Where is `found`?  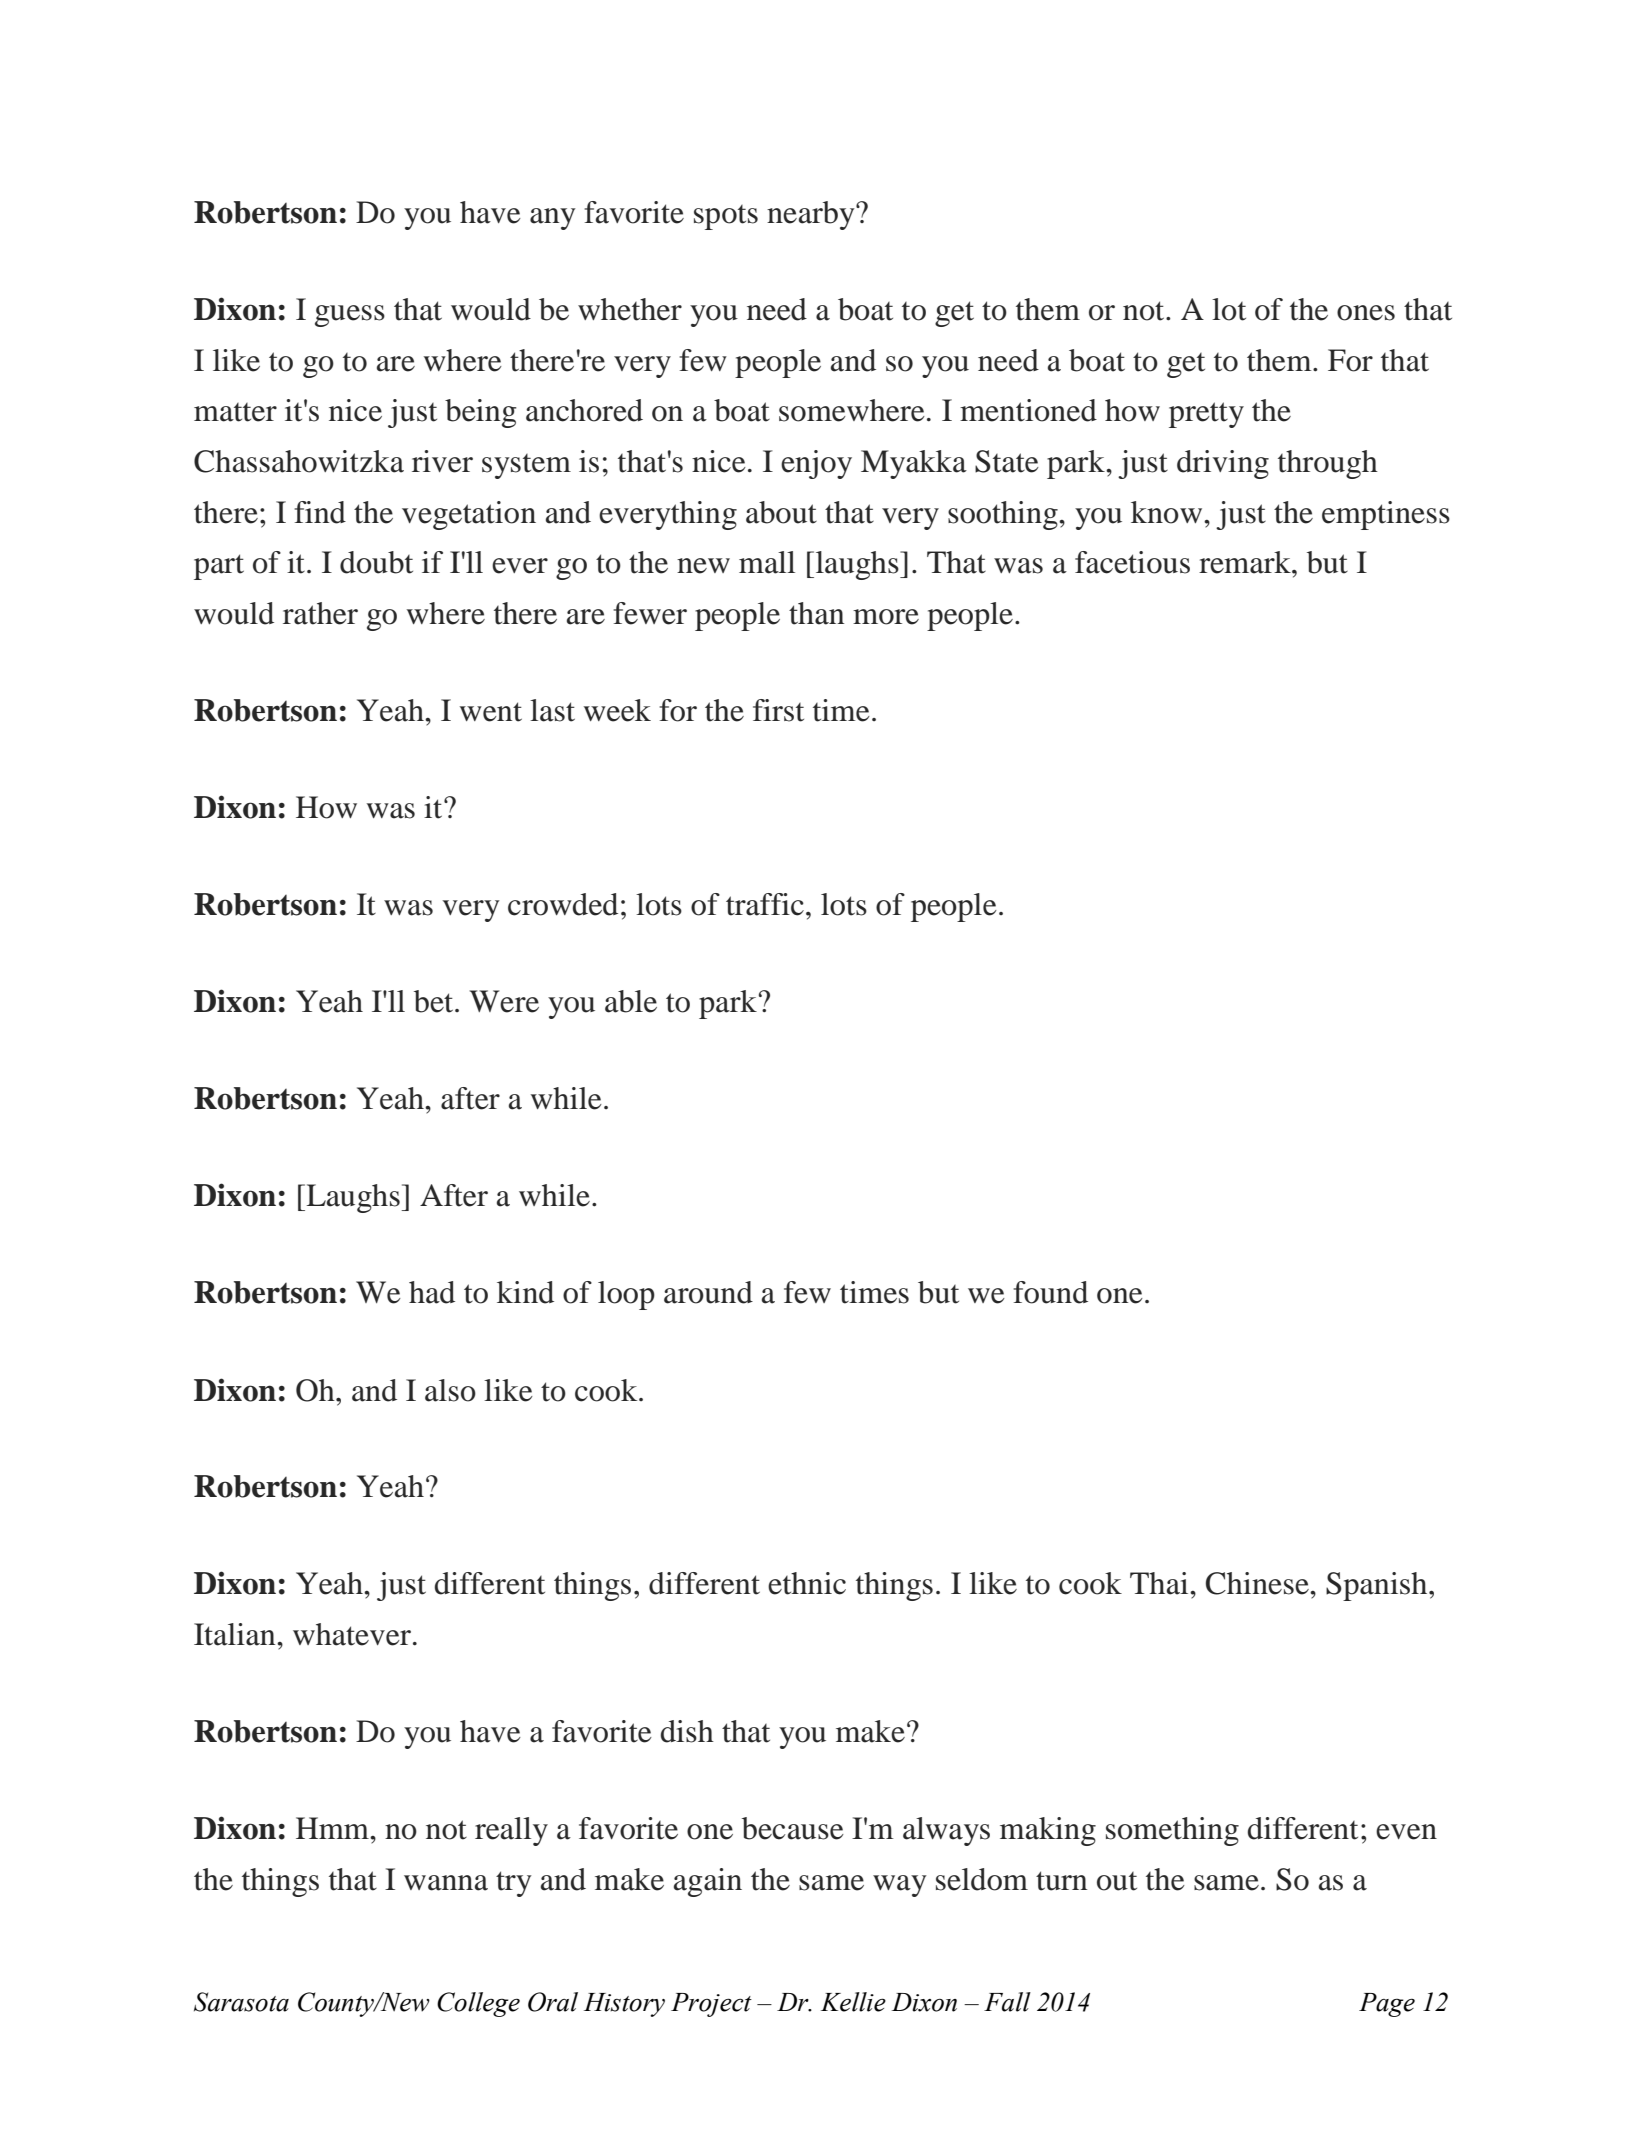
found is located at coordinates (1050, 1292).
